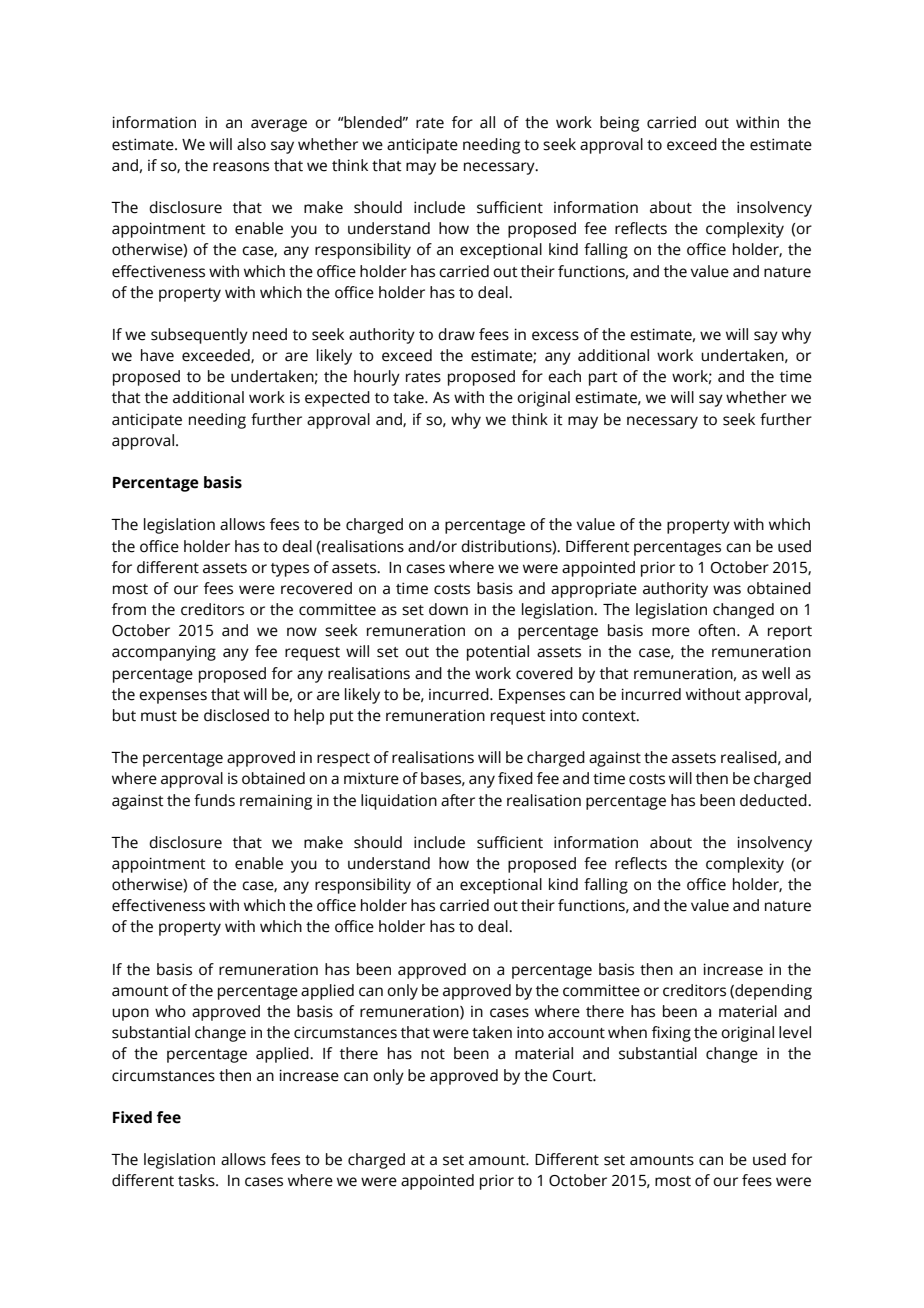 The height and width of the screenshot is (1308, 924). I want to click on funds, so click(214, 800).
